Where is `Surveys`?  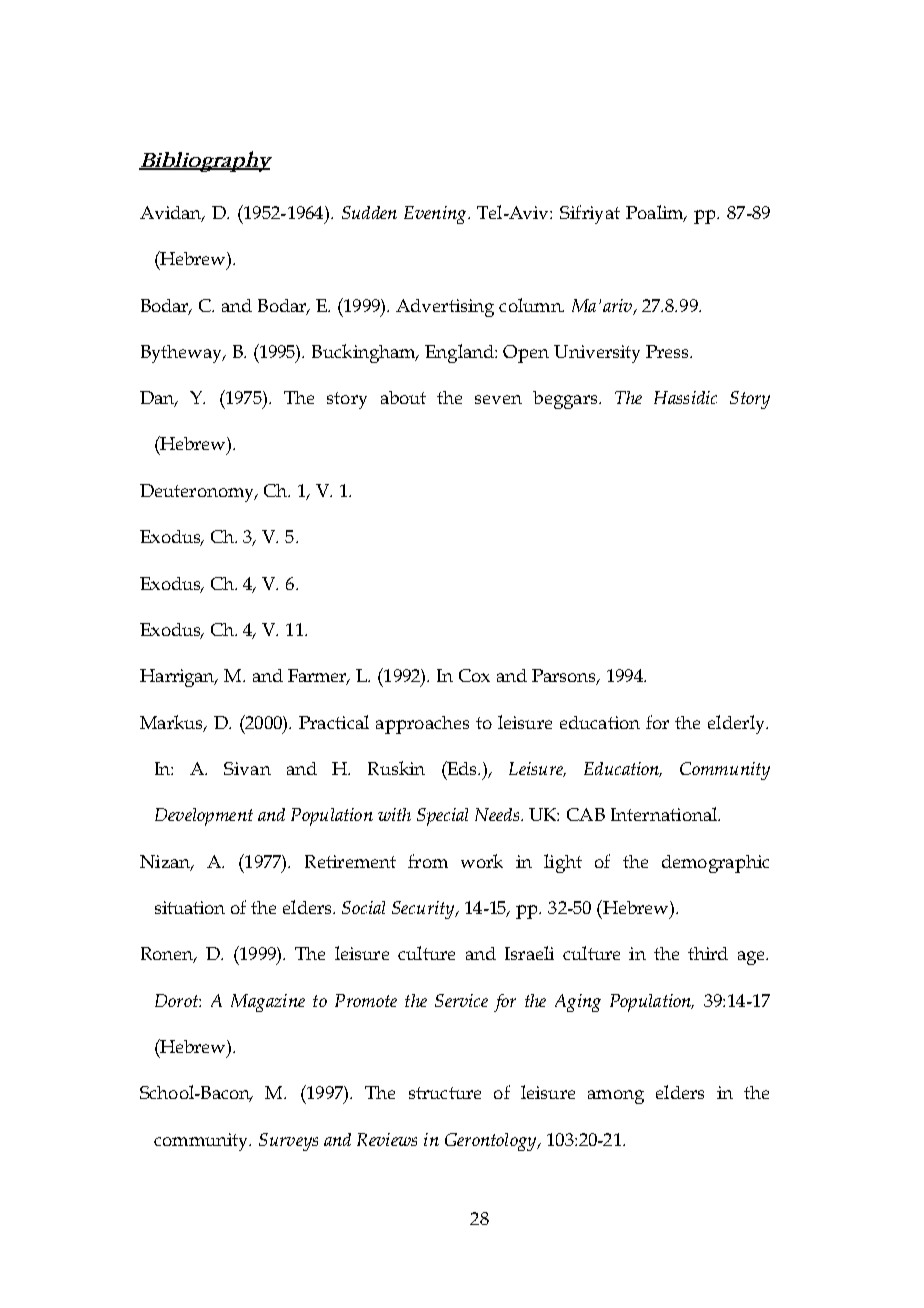 Surveys is located at coordinates (288, 1142).
